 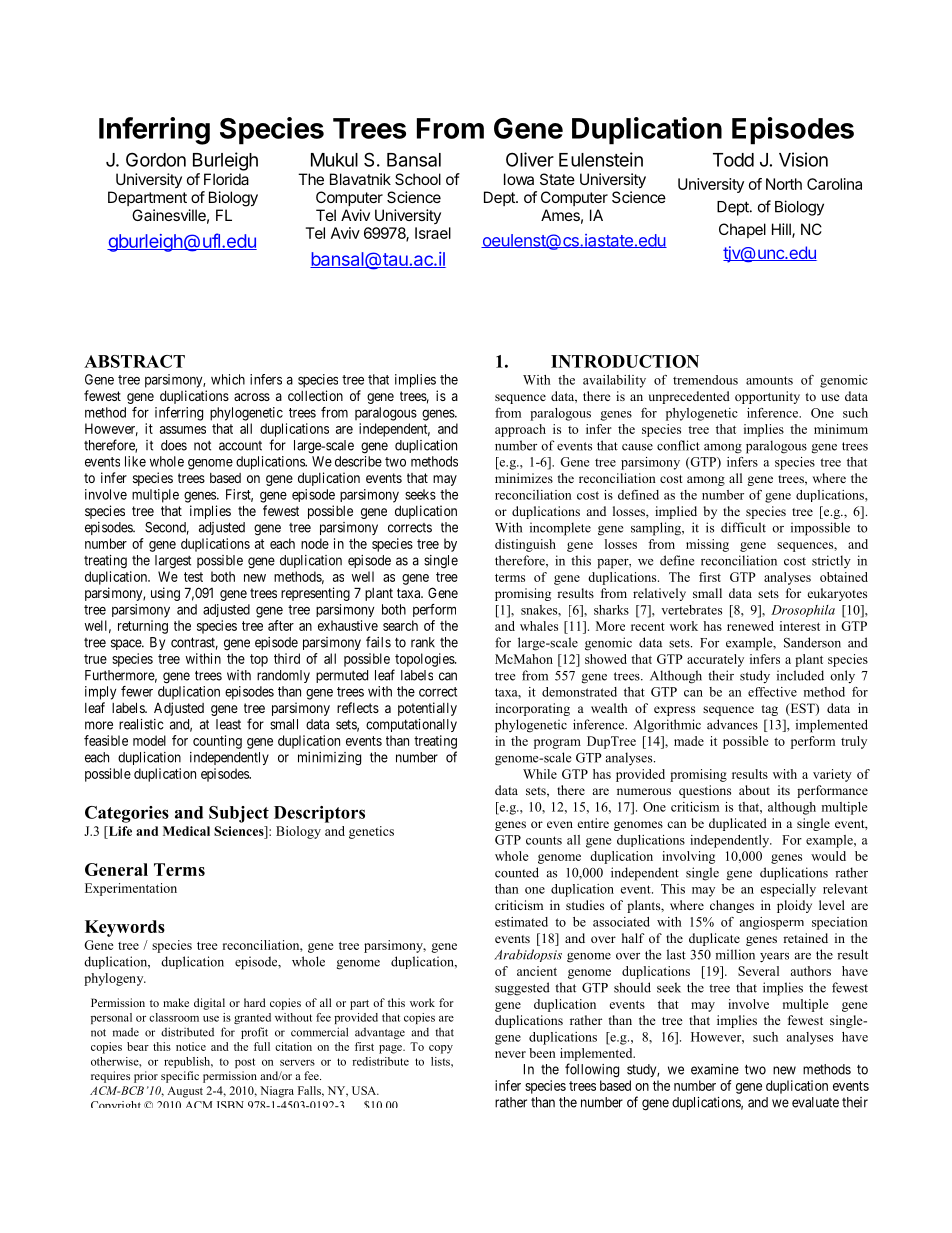 I want to click on minimizes, so click(x=524, y=478).
